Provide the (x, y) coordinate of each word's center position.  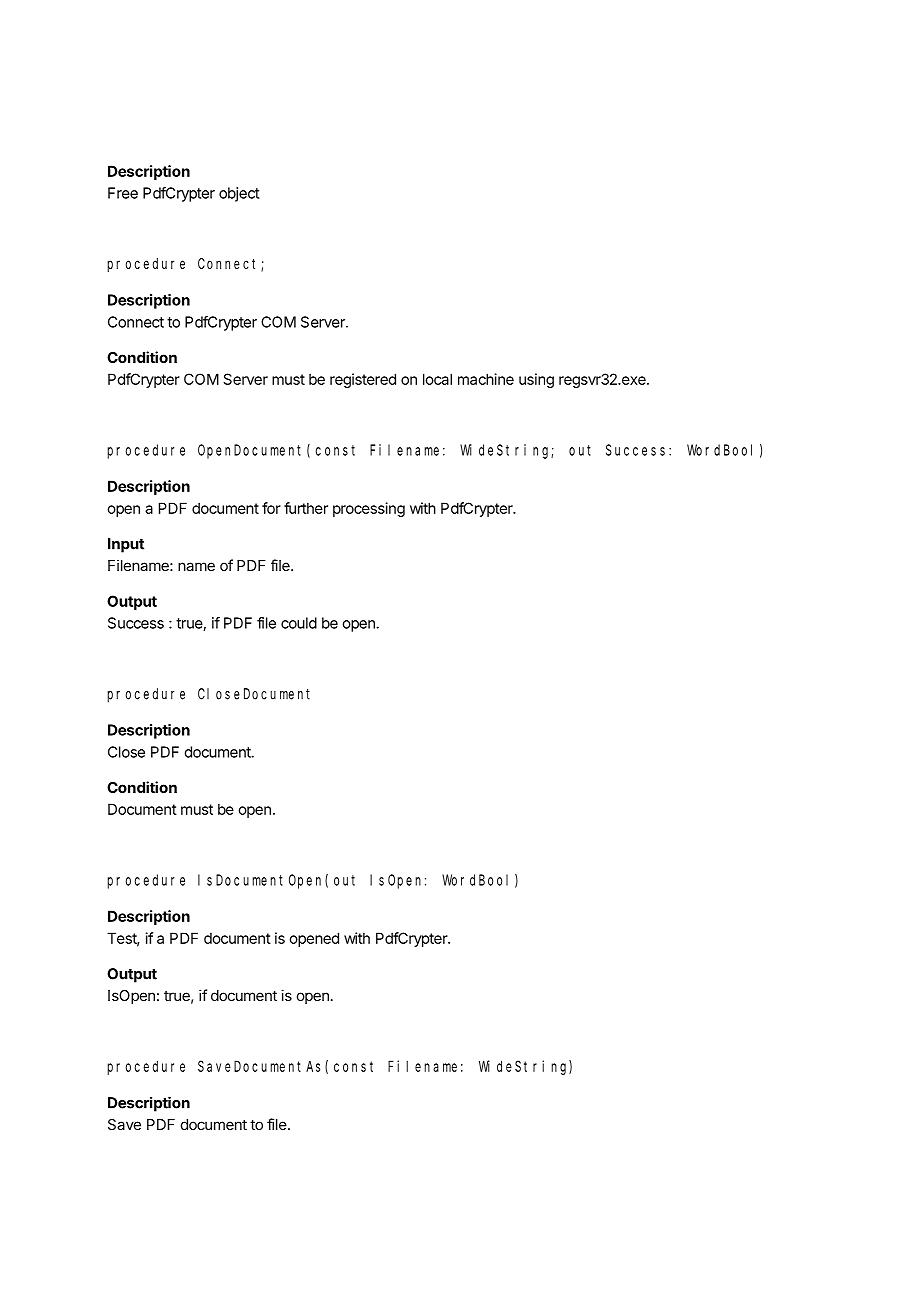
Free (123, 193)
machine (486, 379)
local (437, 379)
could (299, 623)
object (239, 194)
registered (363, 380)
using (536, 380)
